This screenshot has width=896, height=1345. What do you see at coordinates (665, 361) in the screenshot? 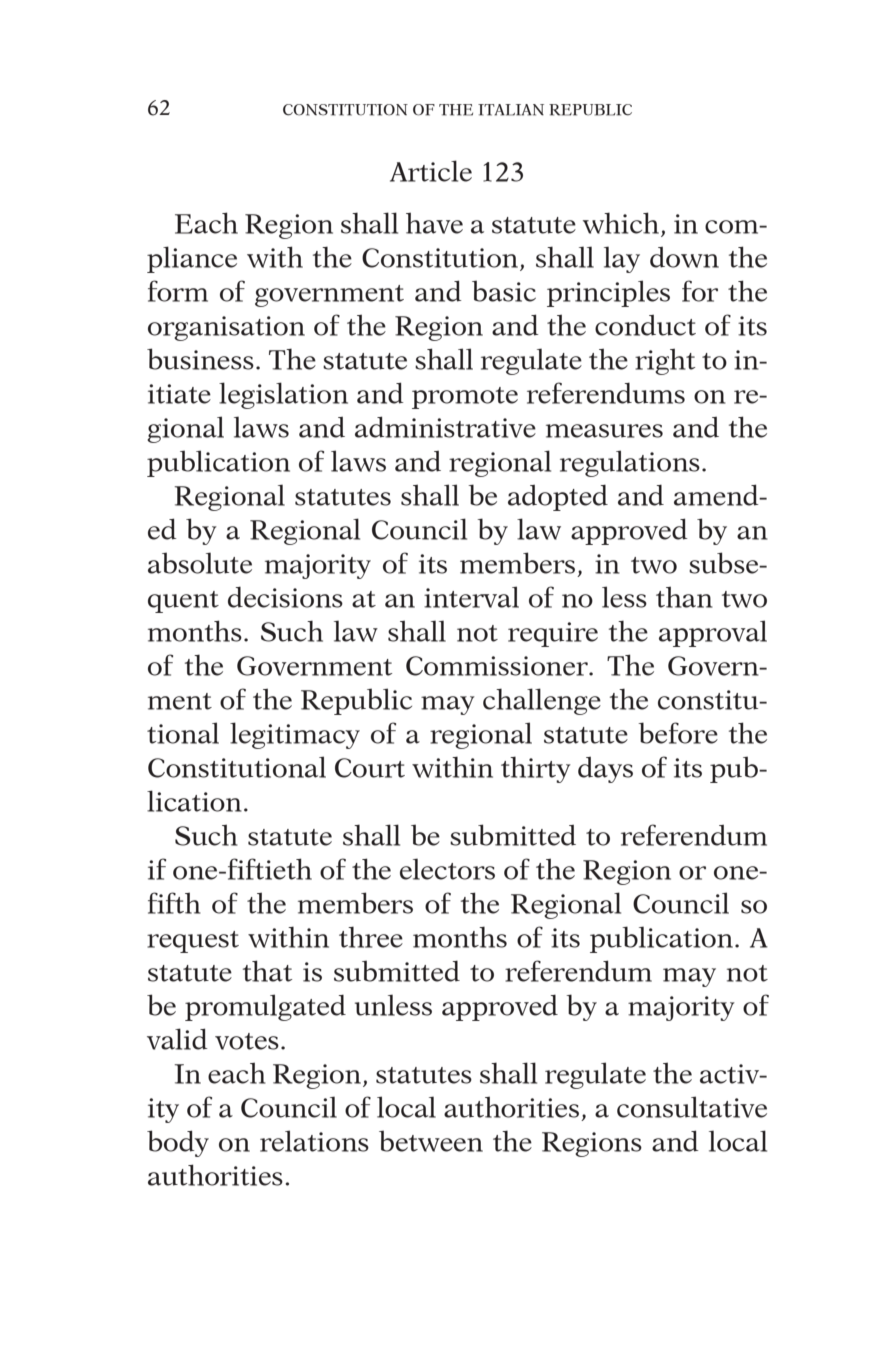
I see `right` at bounding box center [665, 361].
